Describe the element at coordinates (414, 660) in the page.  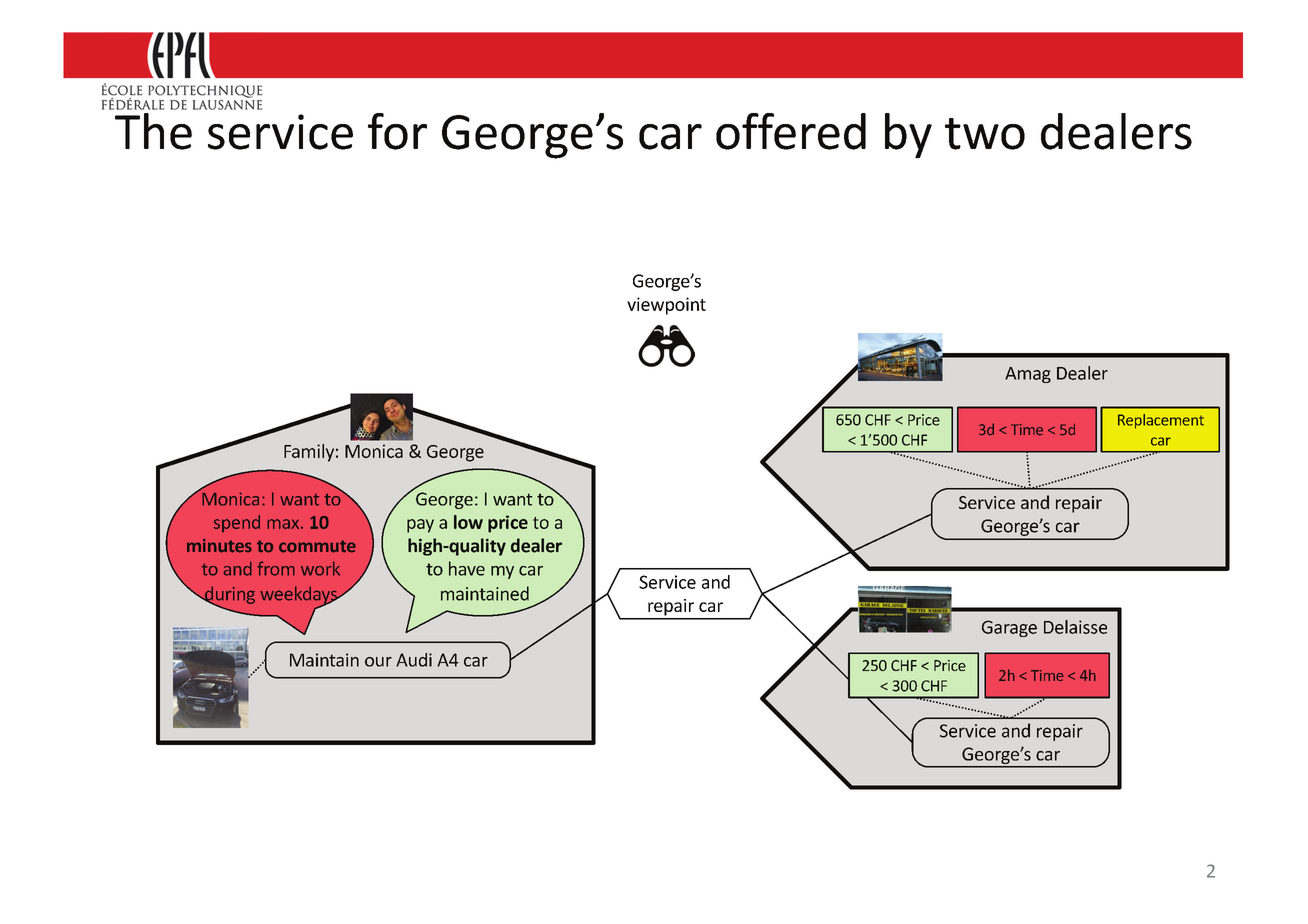
I see `Audi` at that location.
